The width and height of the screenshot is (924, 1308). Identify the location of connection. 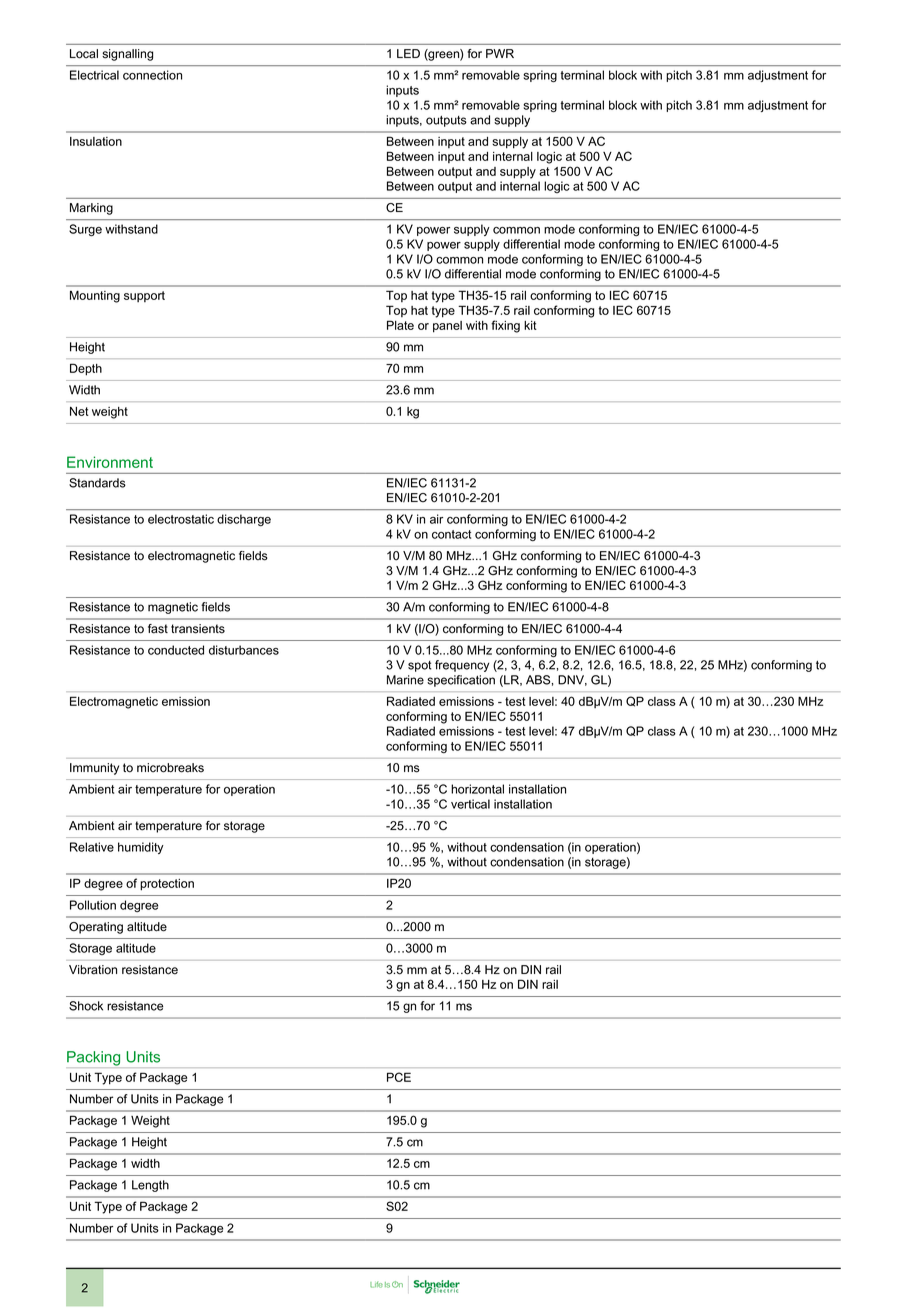
(152, 75).
